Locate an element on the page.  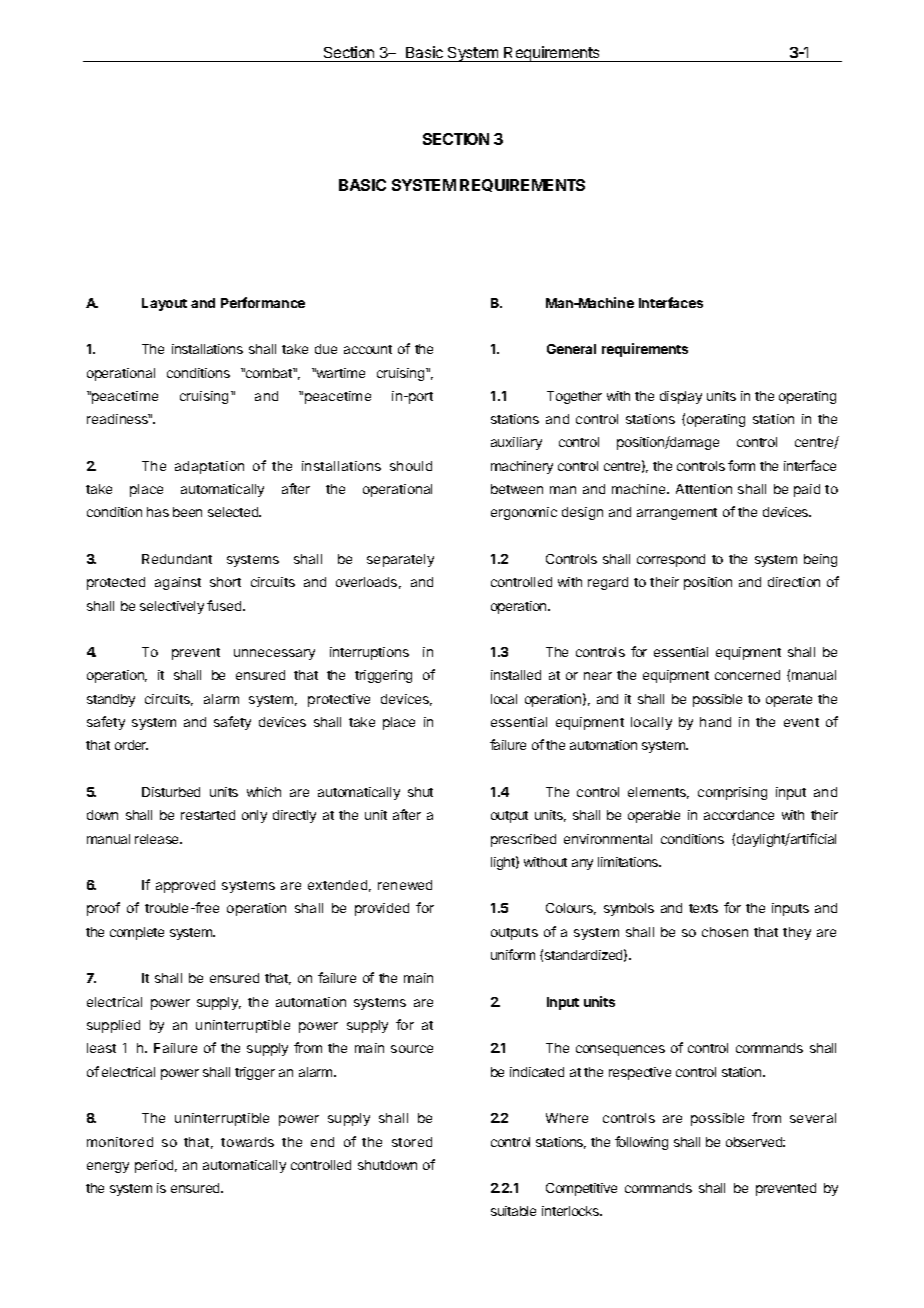
following is located at coordinates (641, 1143).
